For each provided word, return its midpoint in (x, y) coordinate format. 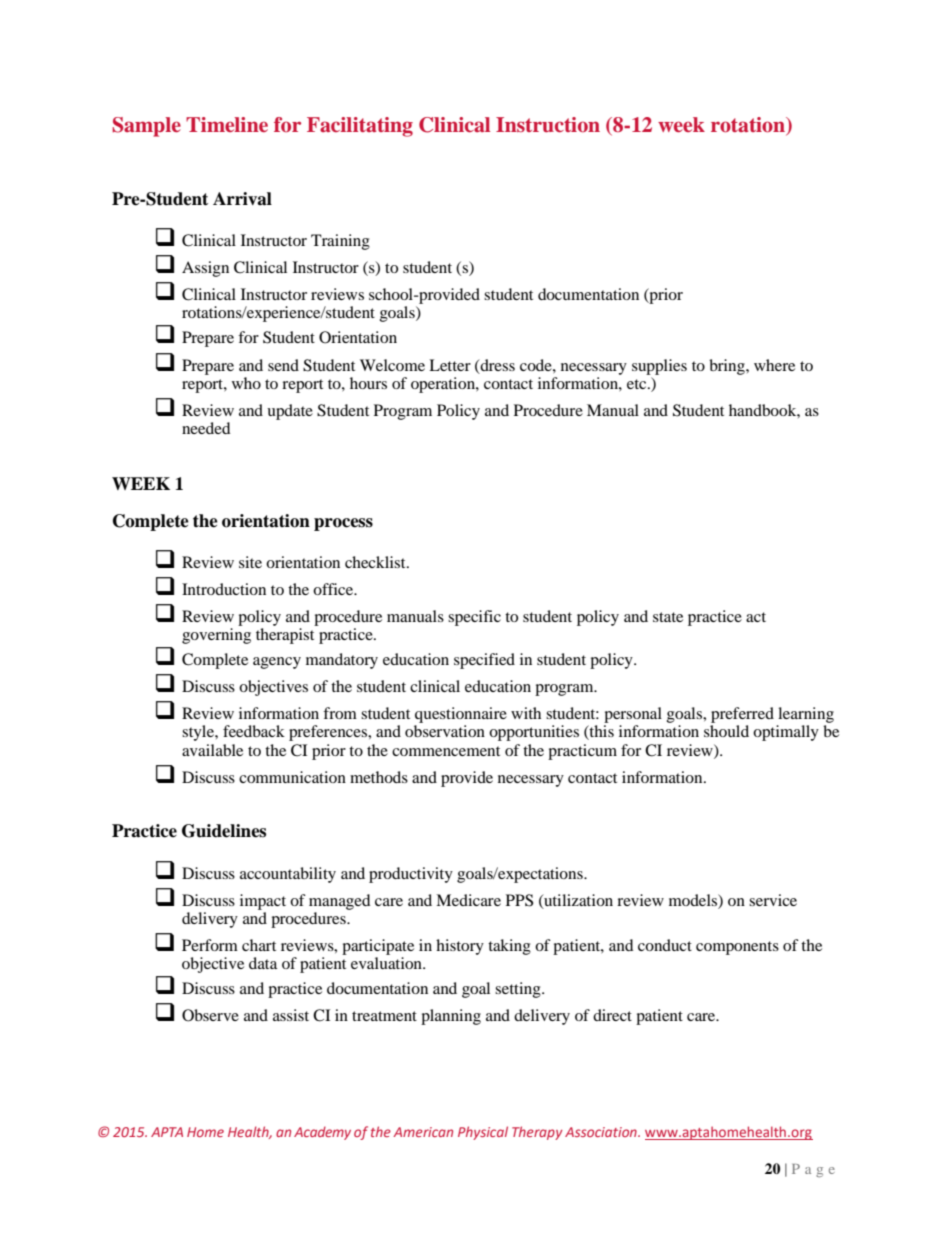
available (212, 750)
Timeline (227, 124)
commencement (446, 751)
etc (638, 384)
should (726, 731)
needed (206, 428)
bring (728, 367)
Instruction (548, 124)
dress (496, 366)
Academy (322, 1133)
